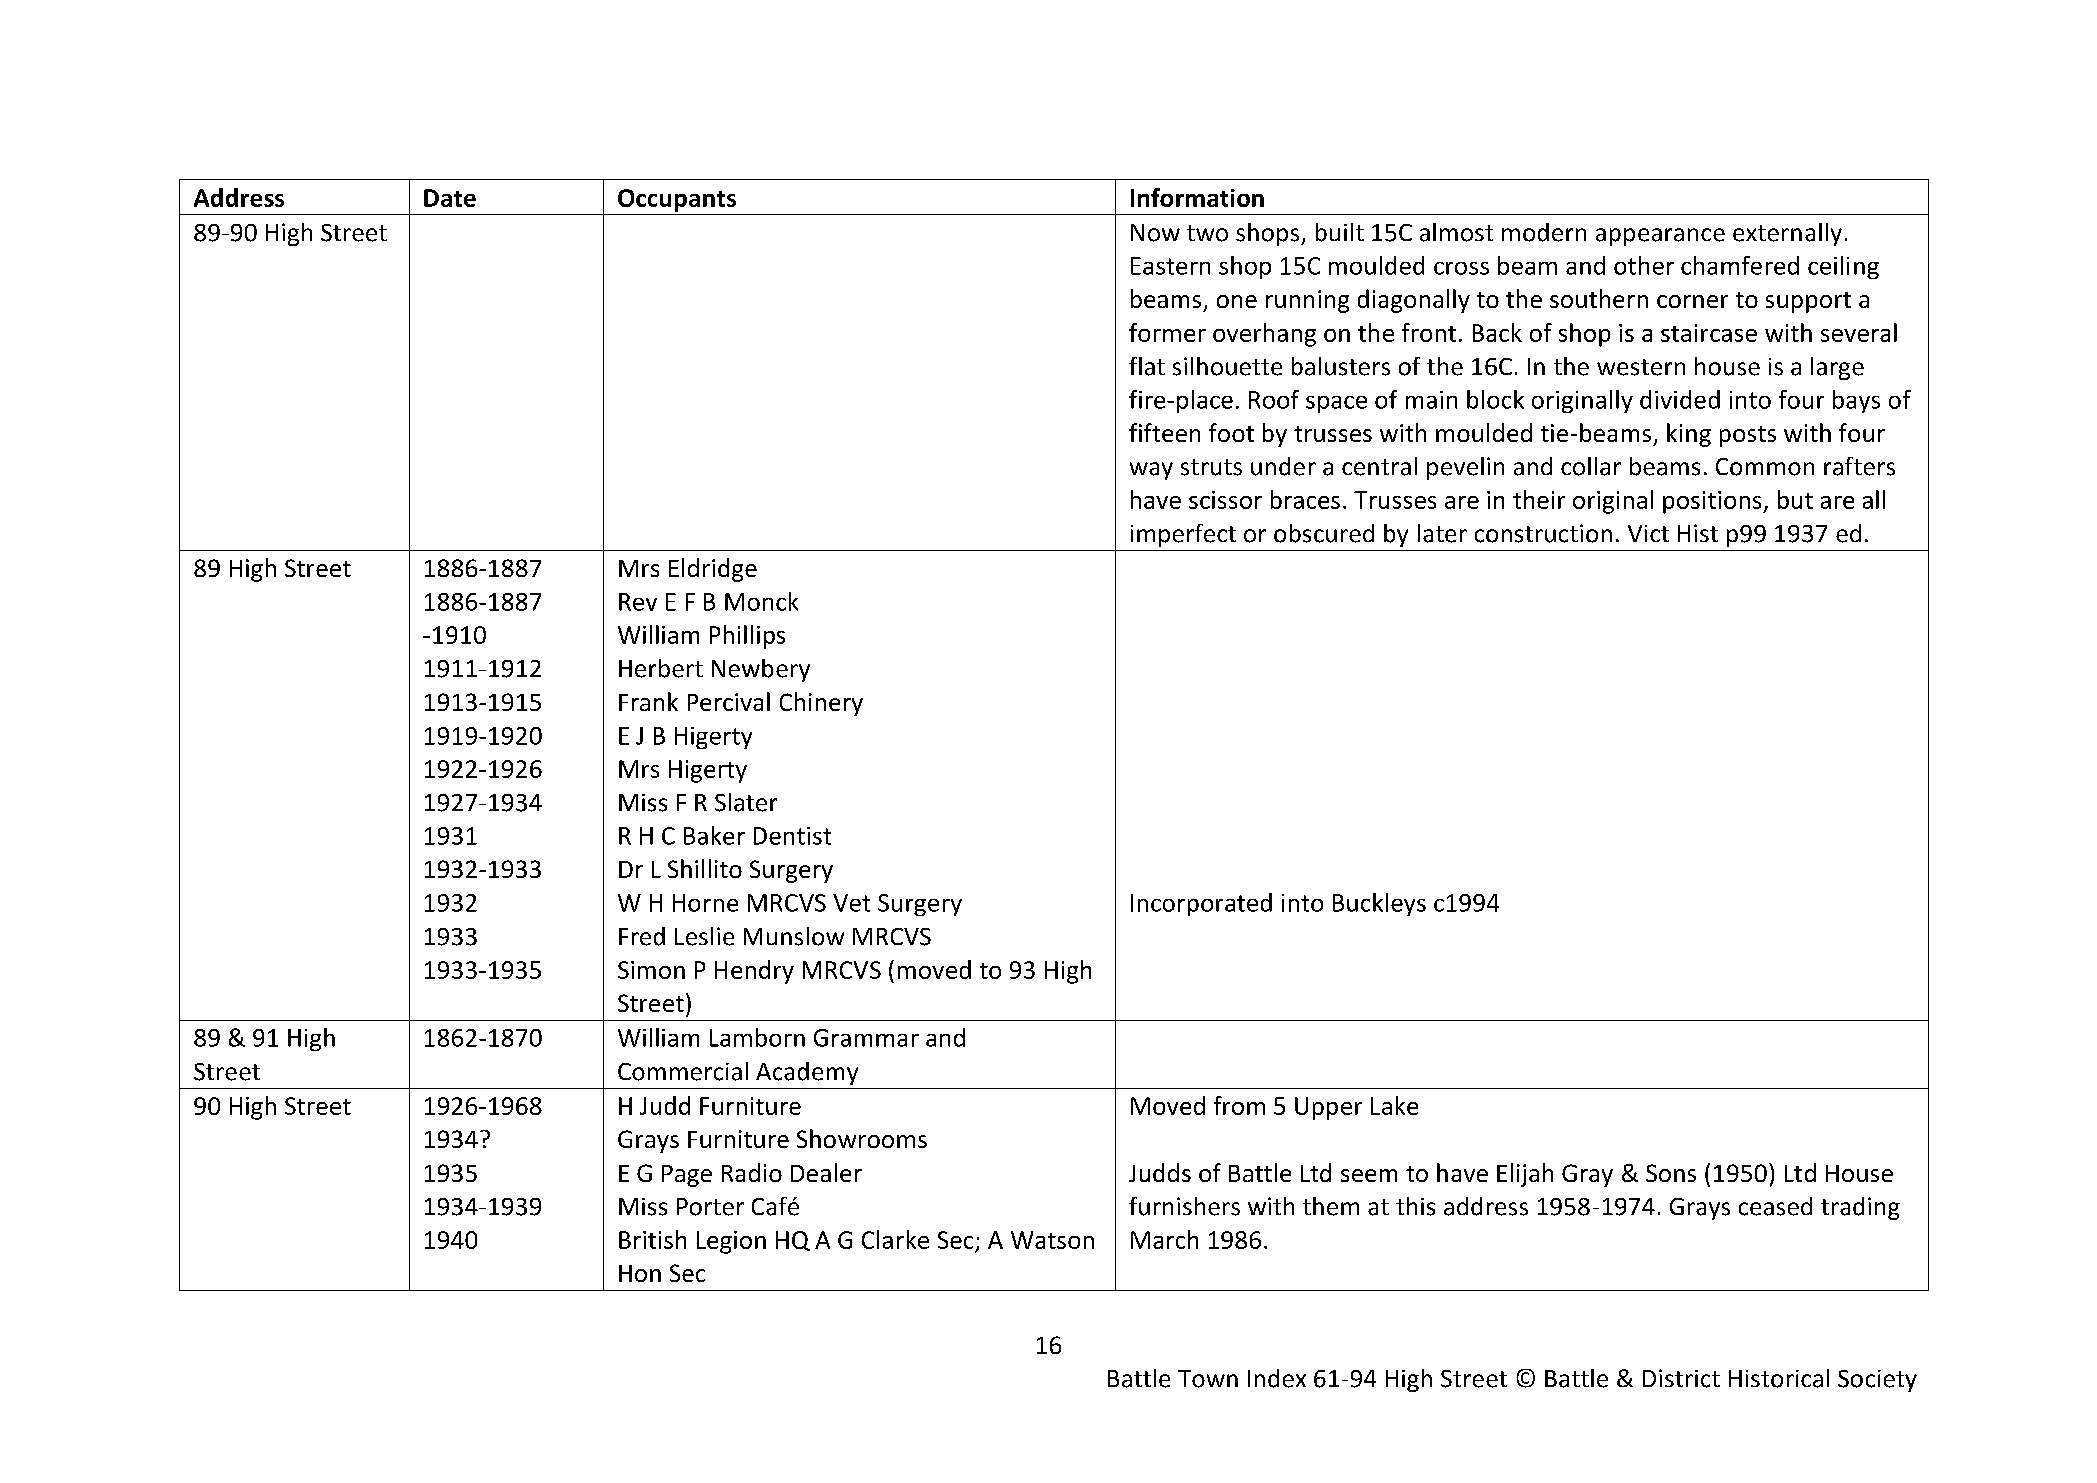 The height and width of the image is (1483, 2097). Describe the element at coordinates (713, 570) in the image. I see `Eldridge` at that location.
